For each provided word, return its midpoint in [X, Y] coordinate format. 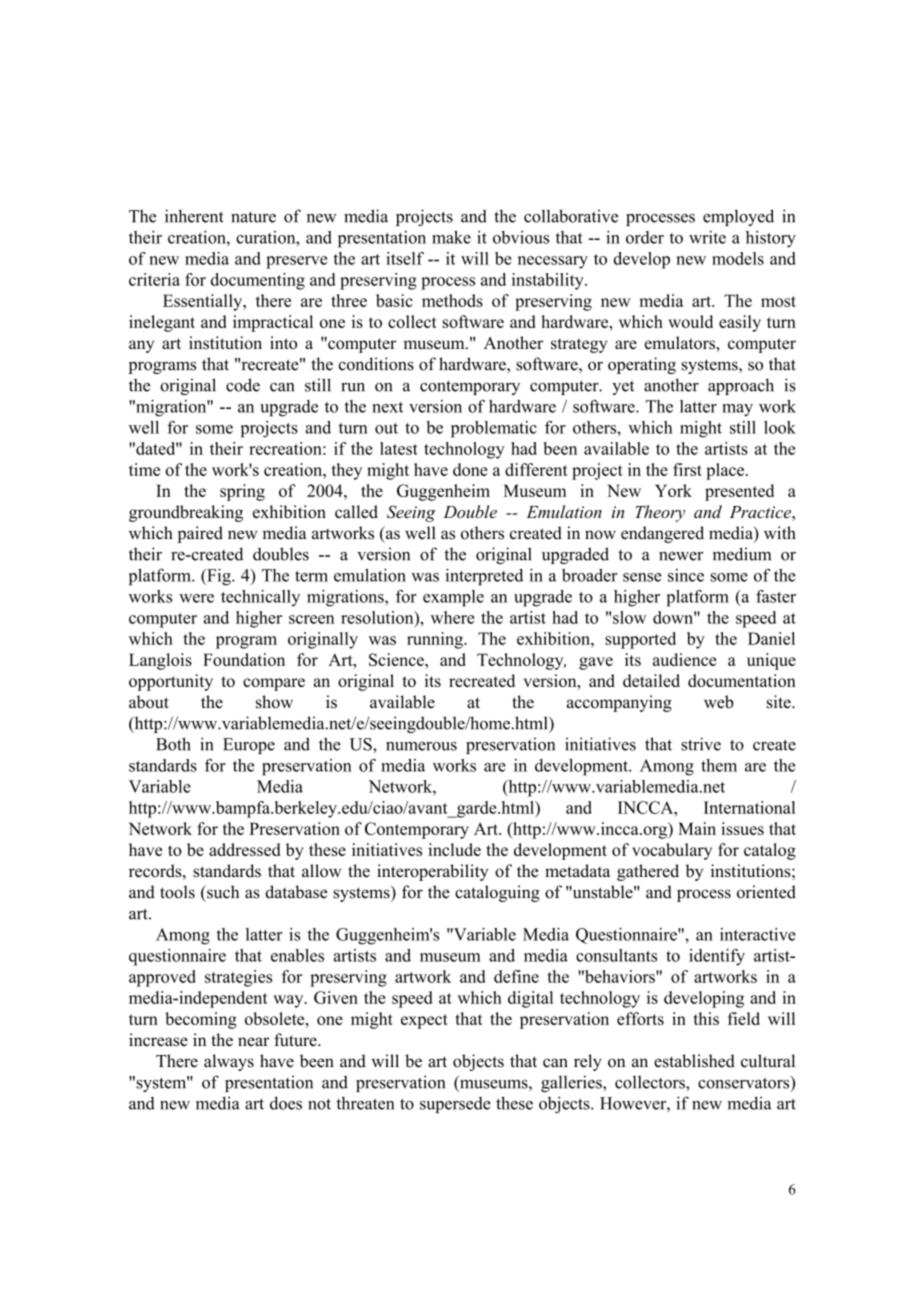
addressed [244, 849]
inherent [194, 216]
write [707, 237]
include [454, 849]
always [229, 1062]
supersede [455, 1105]
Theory [660, 513]
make [451, 237]
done [470, 469]
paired [200, 534]
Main [697, 828]
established [694, 1061]
